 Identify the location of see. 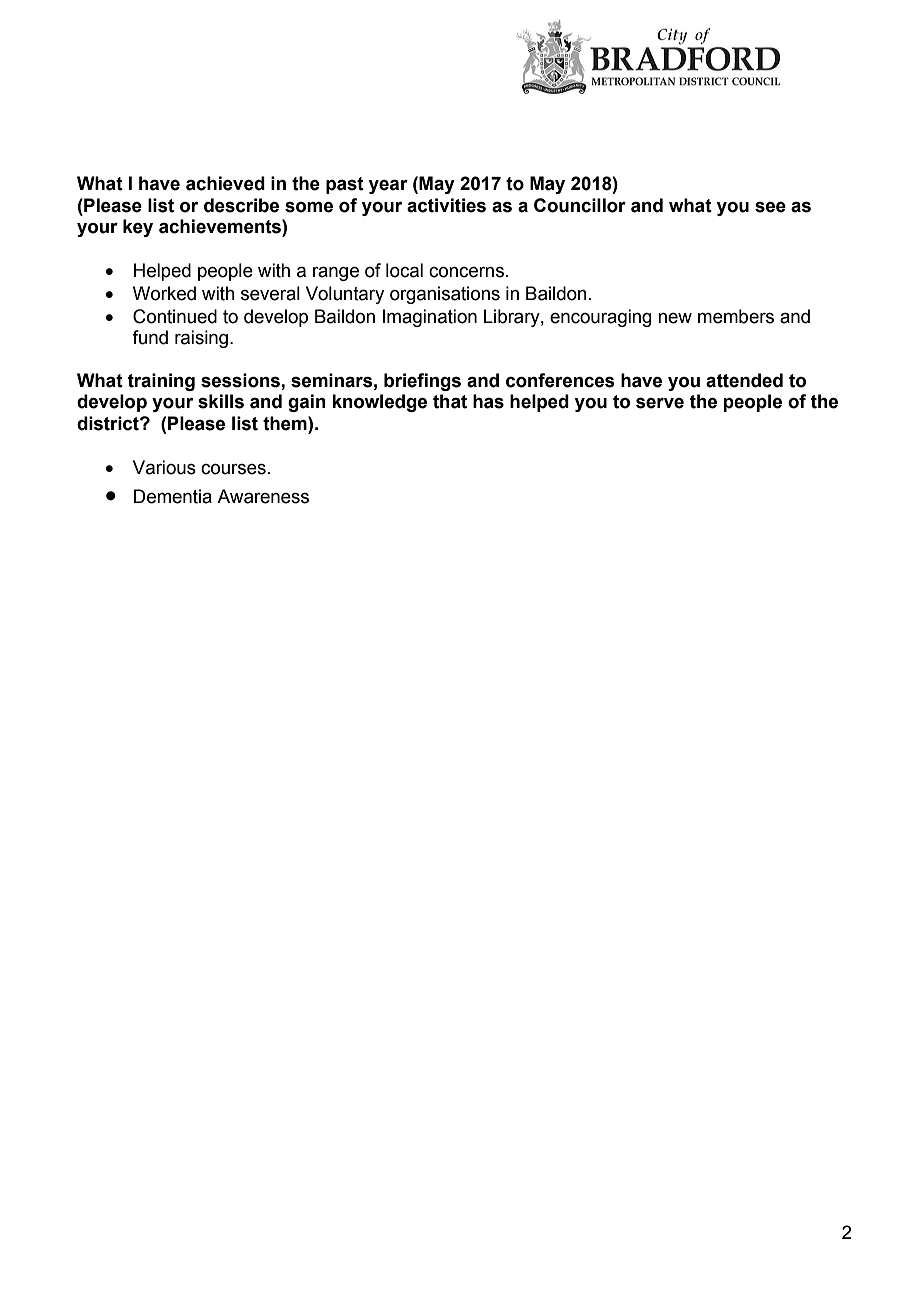
(770, 207).
